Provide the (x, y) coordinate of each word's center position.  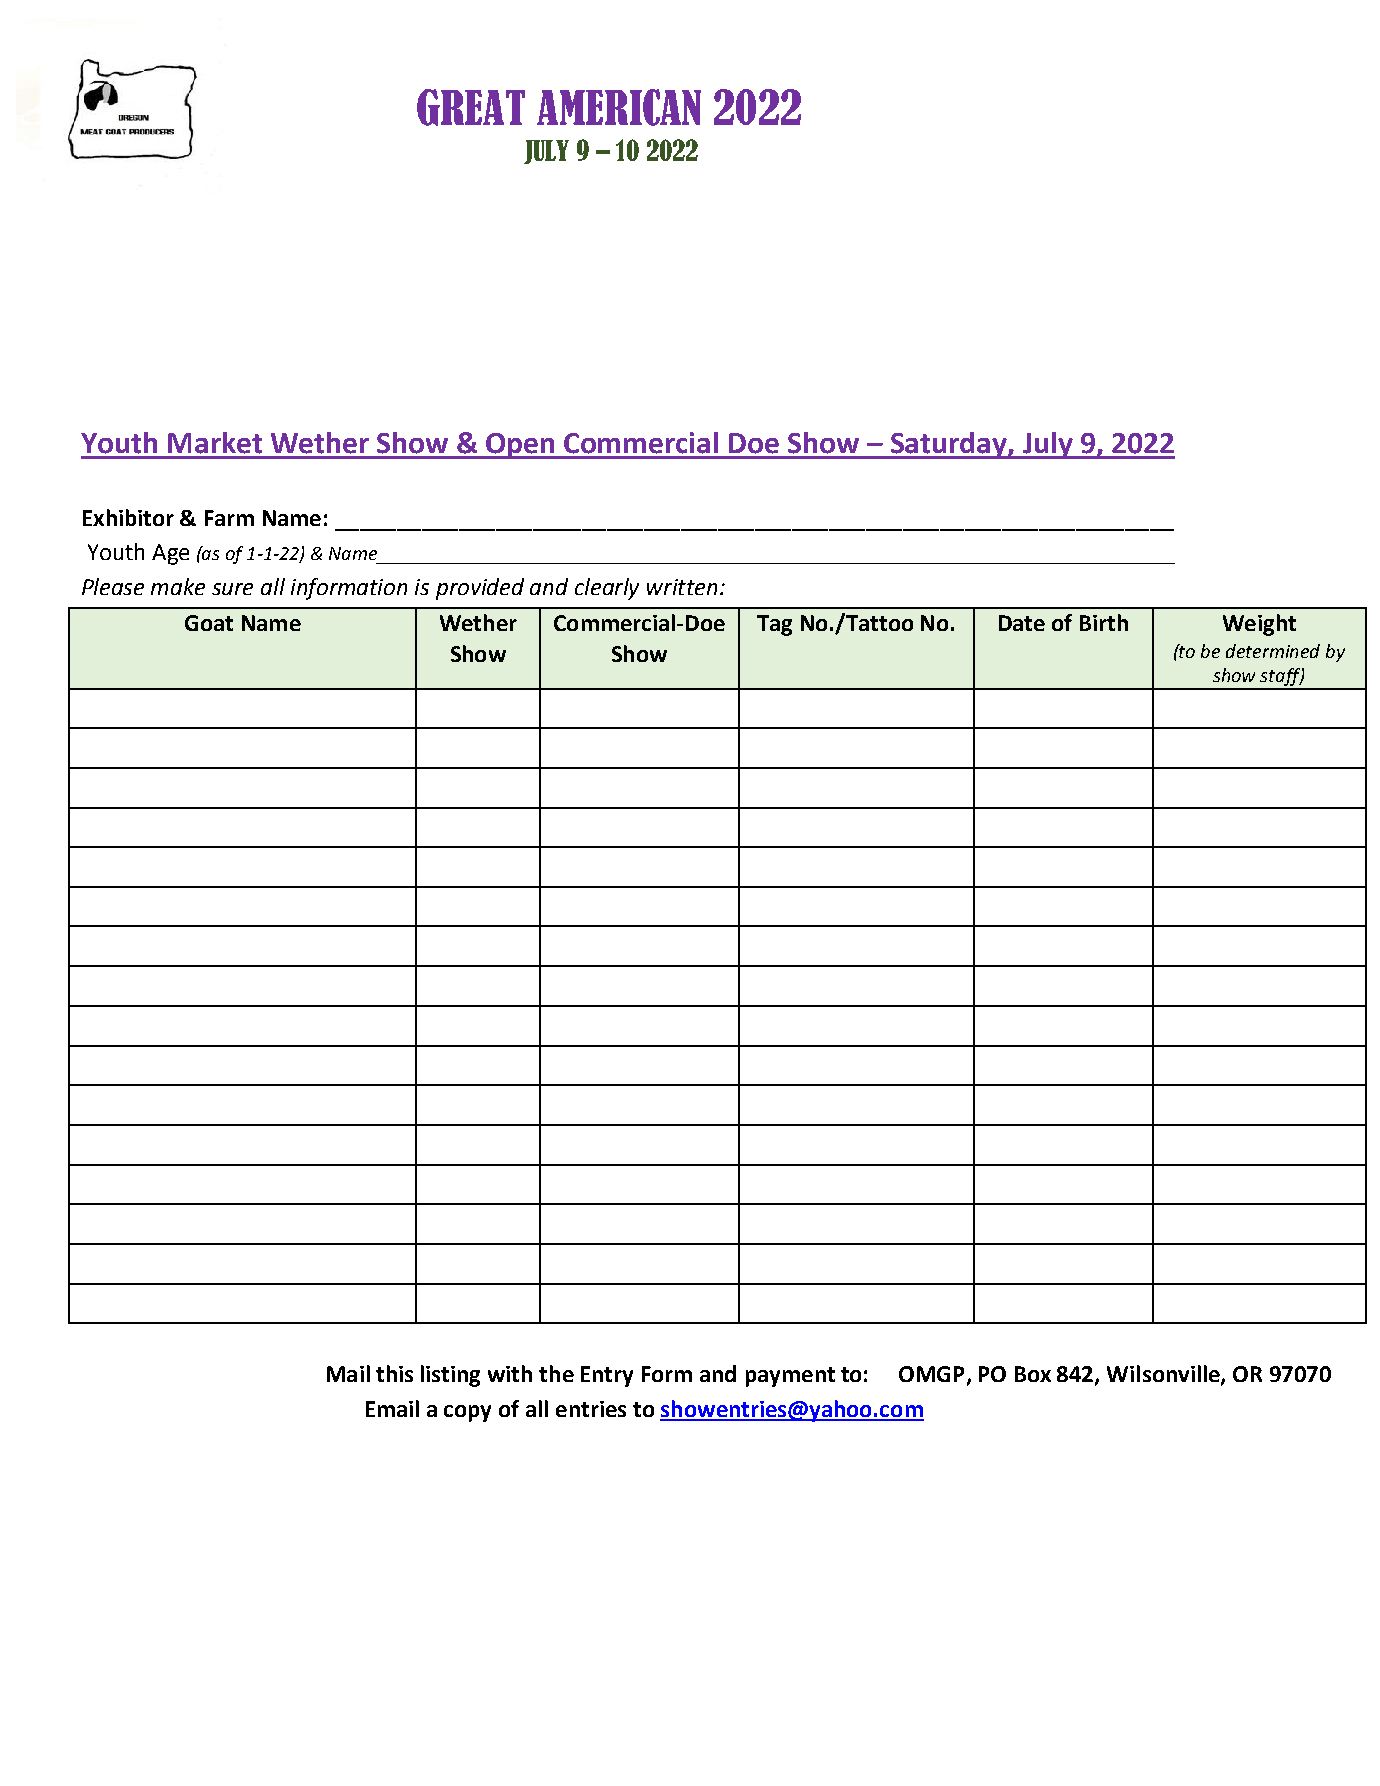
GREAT (471, 107)
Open (520, 446)
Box (1033, 1374)
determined (1273, 651)
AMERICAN (619, 107)
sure (232, 589)
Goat (209, 623)
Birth (1104, 622)
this (394, 1373)
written (682, 587)
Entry (607, 1376)
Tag (774, 625)
